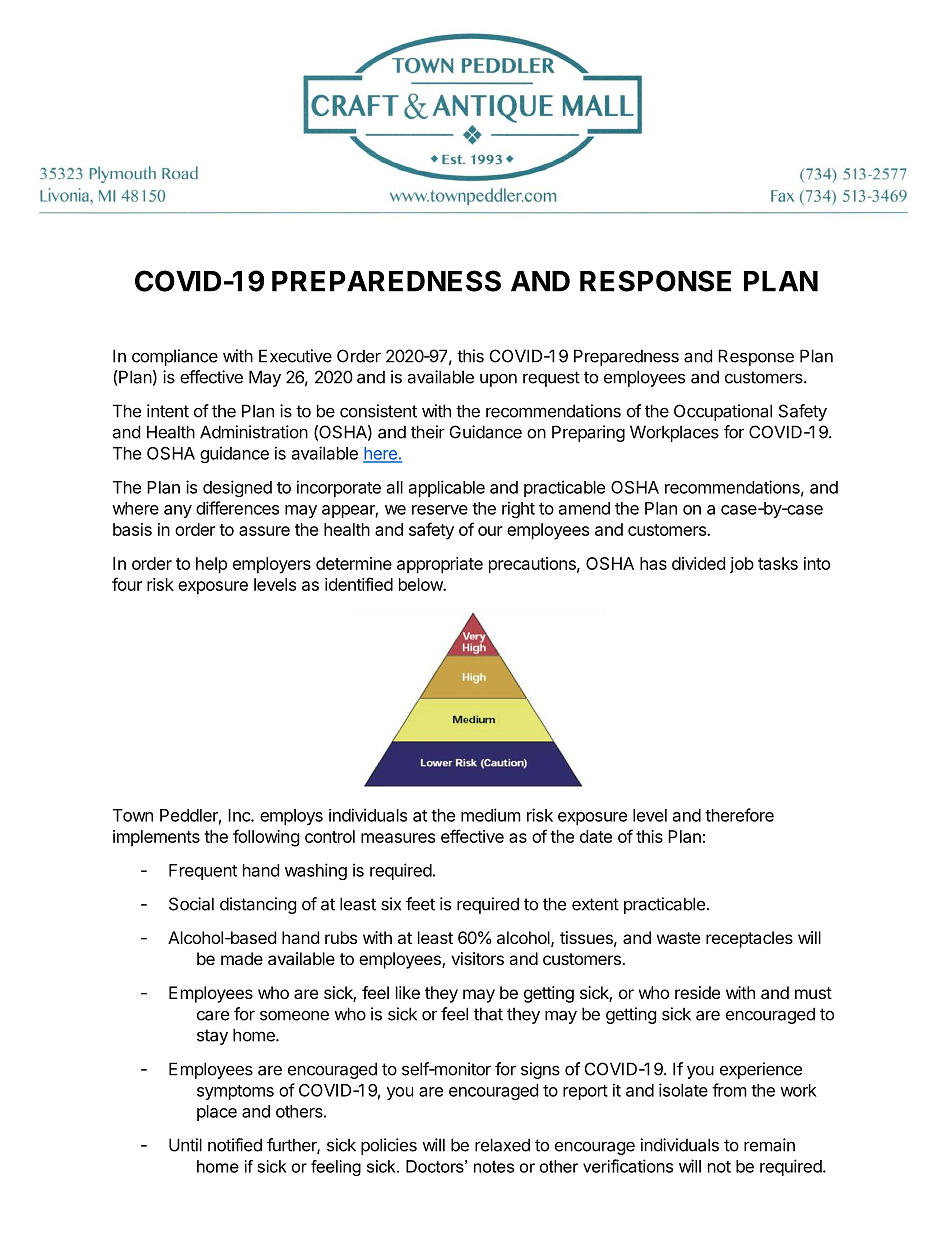 This screenshot has height=1233, width=952. I want to click on compliance, so click(175, 357).
